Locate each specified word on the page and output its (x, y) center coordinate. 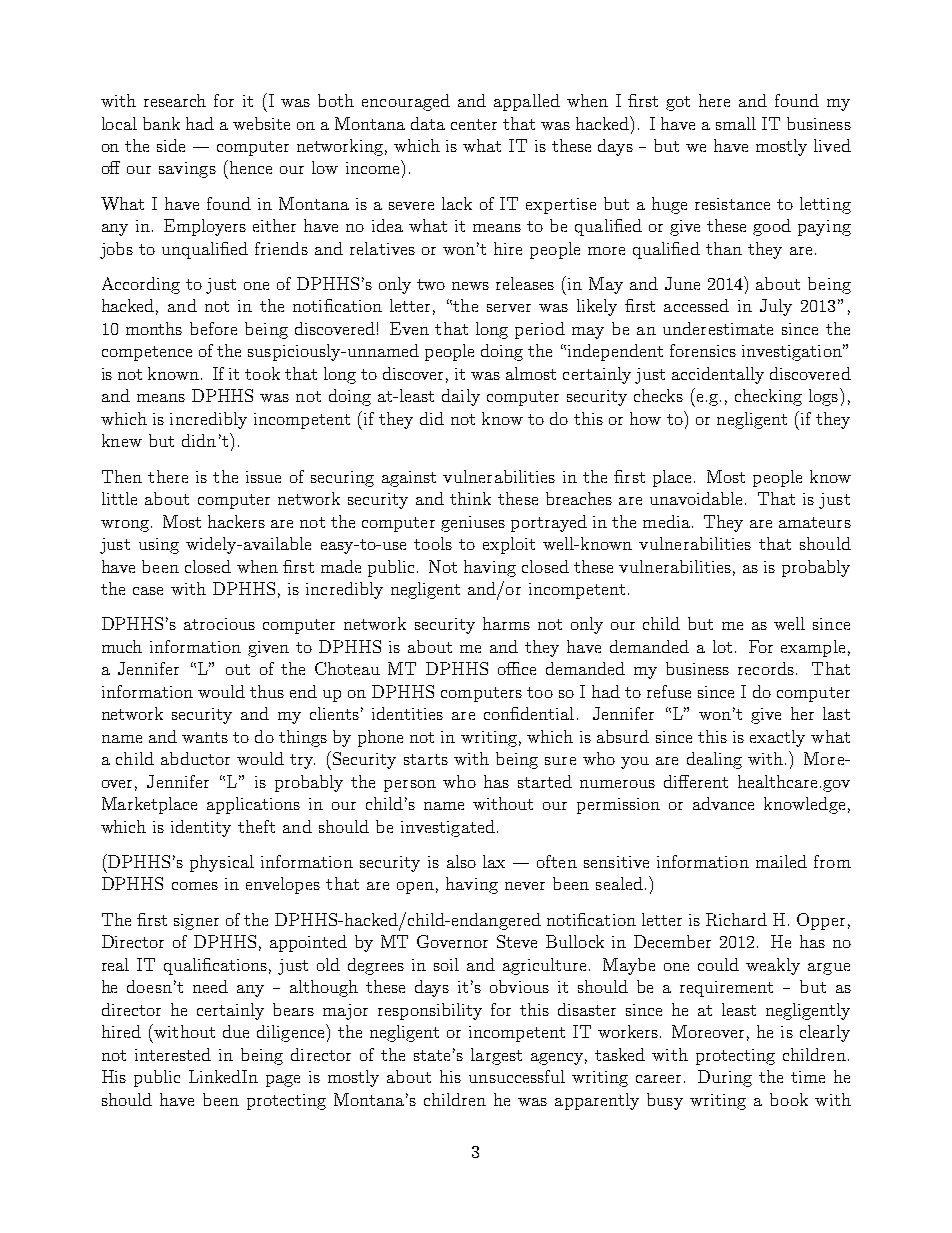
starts (426, 759)
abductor (195, 758)
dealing (714, 760)
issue (263, 477)
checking (768, 397)
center (474, 124)
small (736, 123)
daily (461, 397)
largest (496, 1056)
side (171, 145)
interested (173, 1054)
